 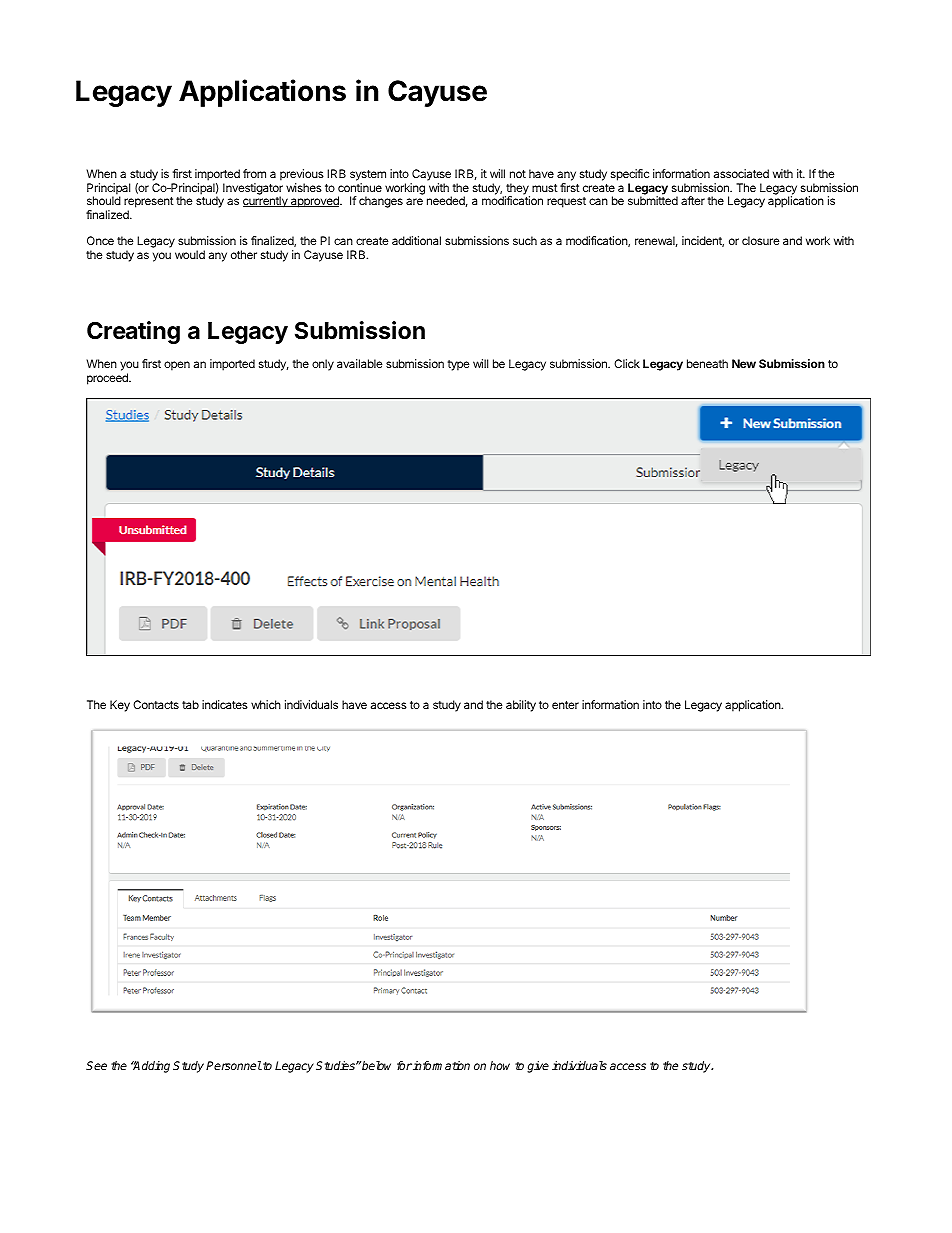 I want to click on Personnel, so click(x=234, y=1065).
